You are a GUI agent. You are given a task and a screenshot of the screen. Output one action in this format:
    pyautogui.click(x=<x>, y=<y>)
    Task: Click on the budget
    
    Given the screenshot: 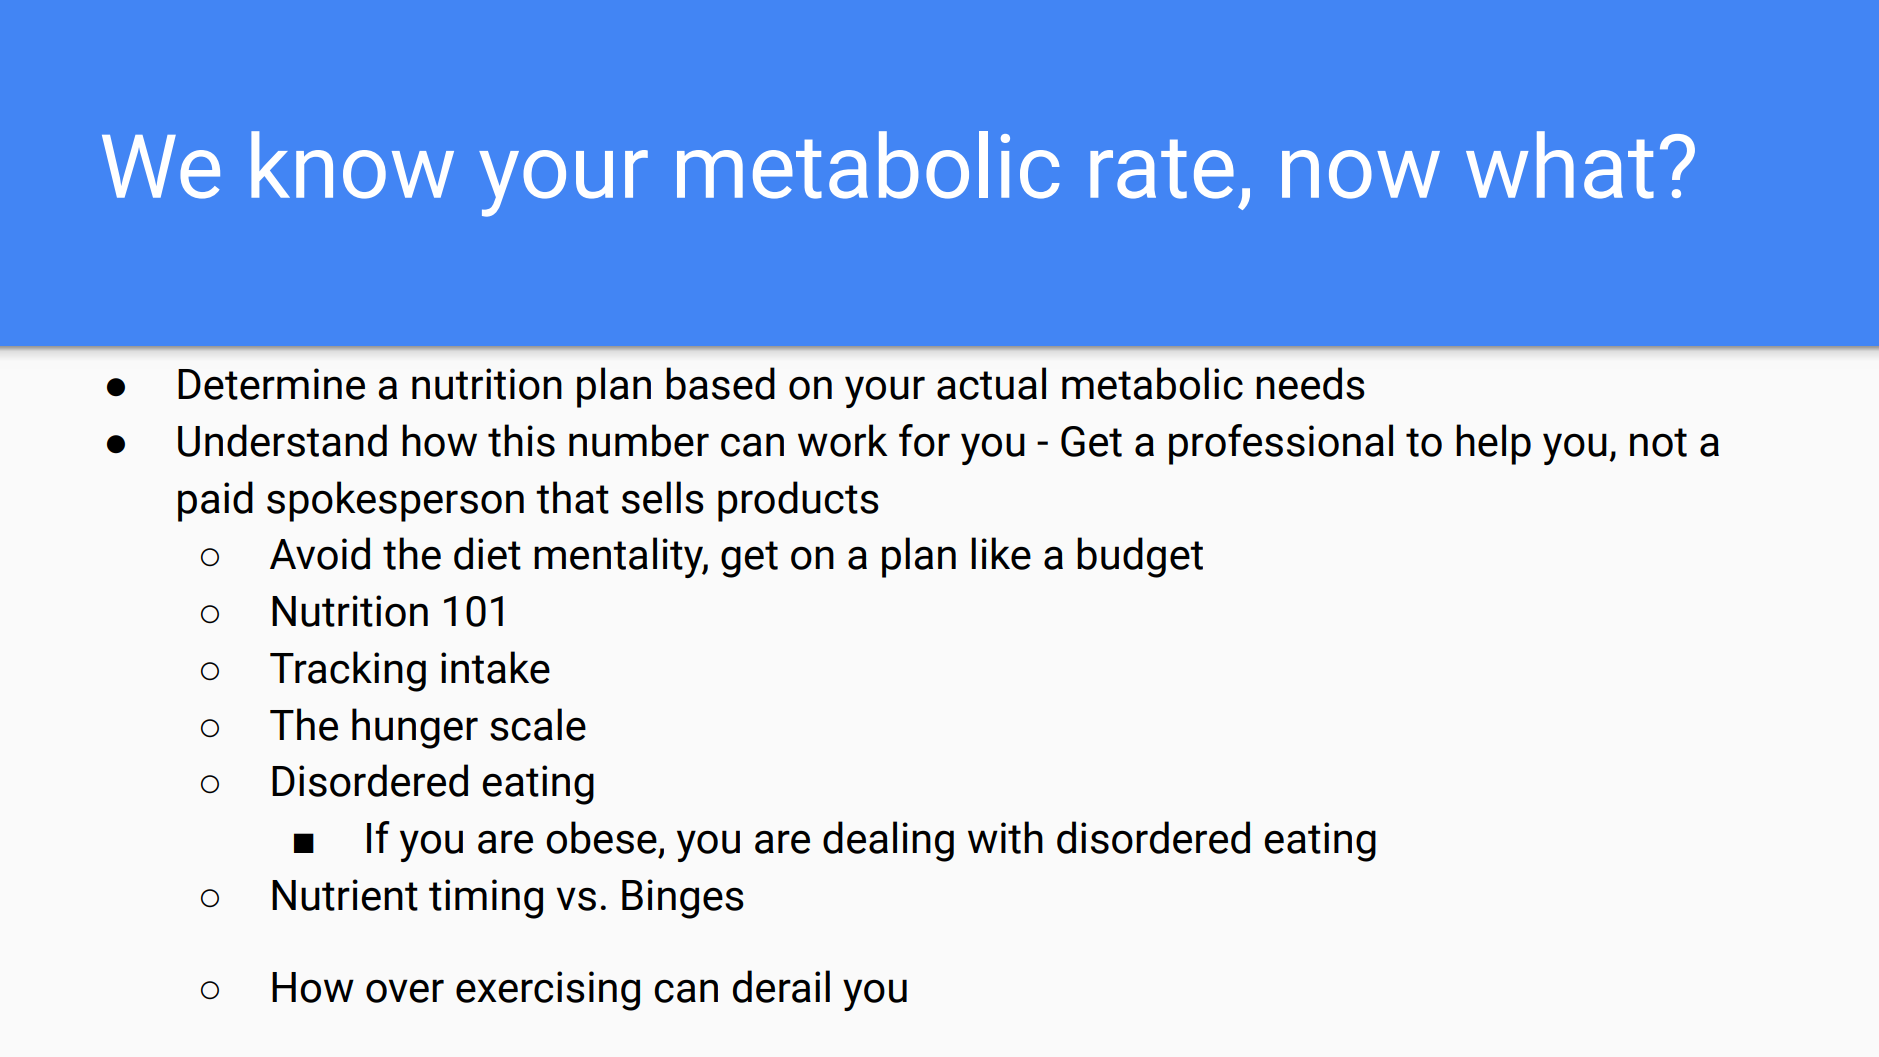 What is the action you would take?
    pyautogui.click(x=1140, y=557)
